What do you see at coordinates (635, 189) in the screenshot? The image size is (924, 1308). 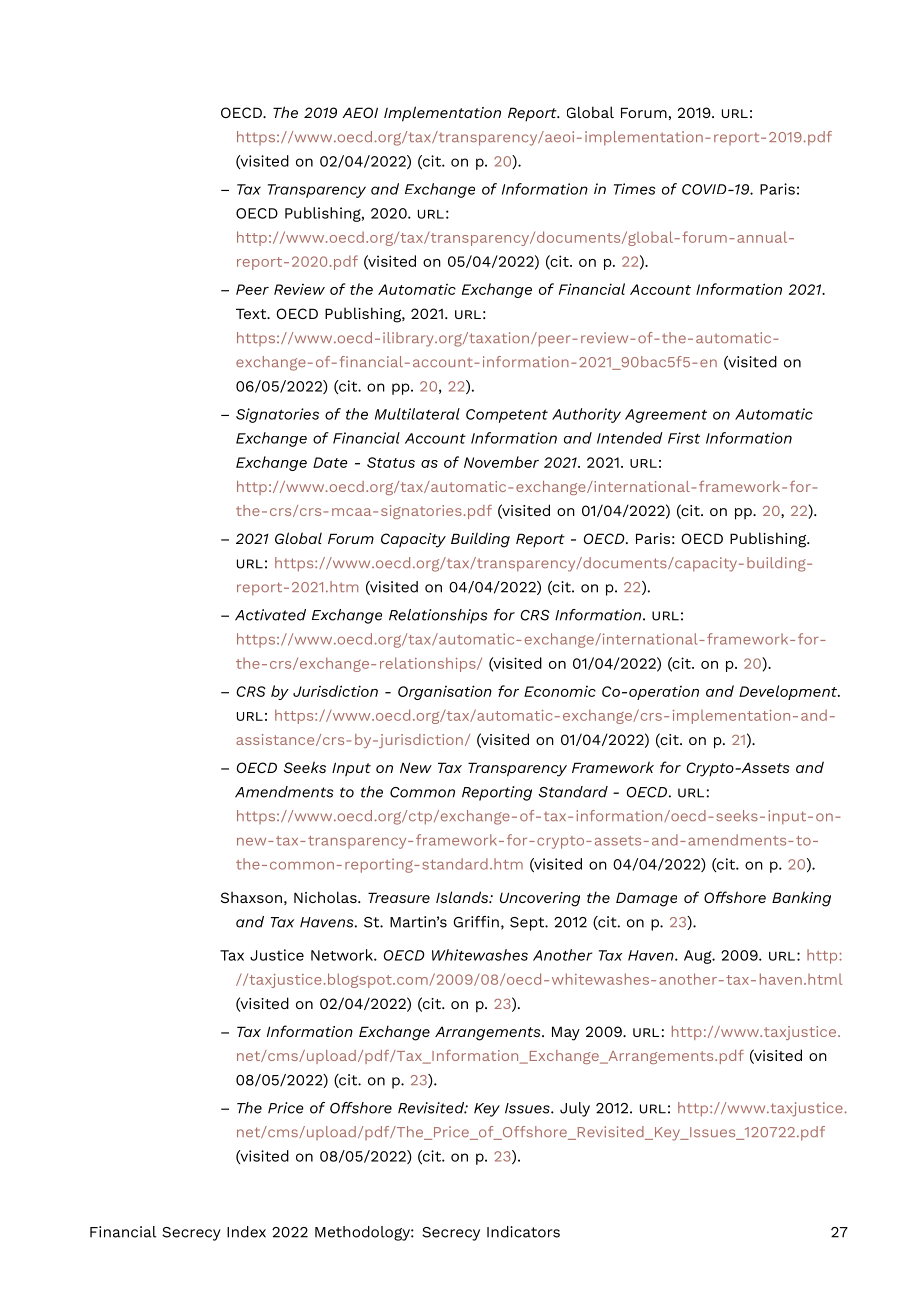 I see `Times` at bounding box center [635, 189].
